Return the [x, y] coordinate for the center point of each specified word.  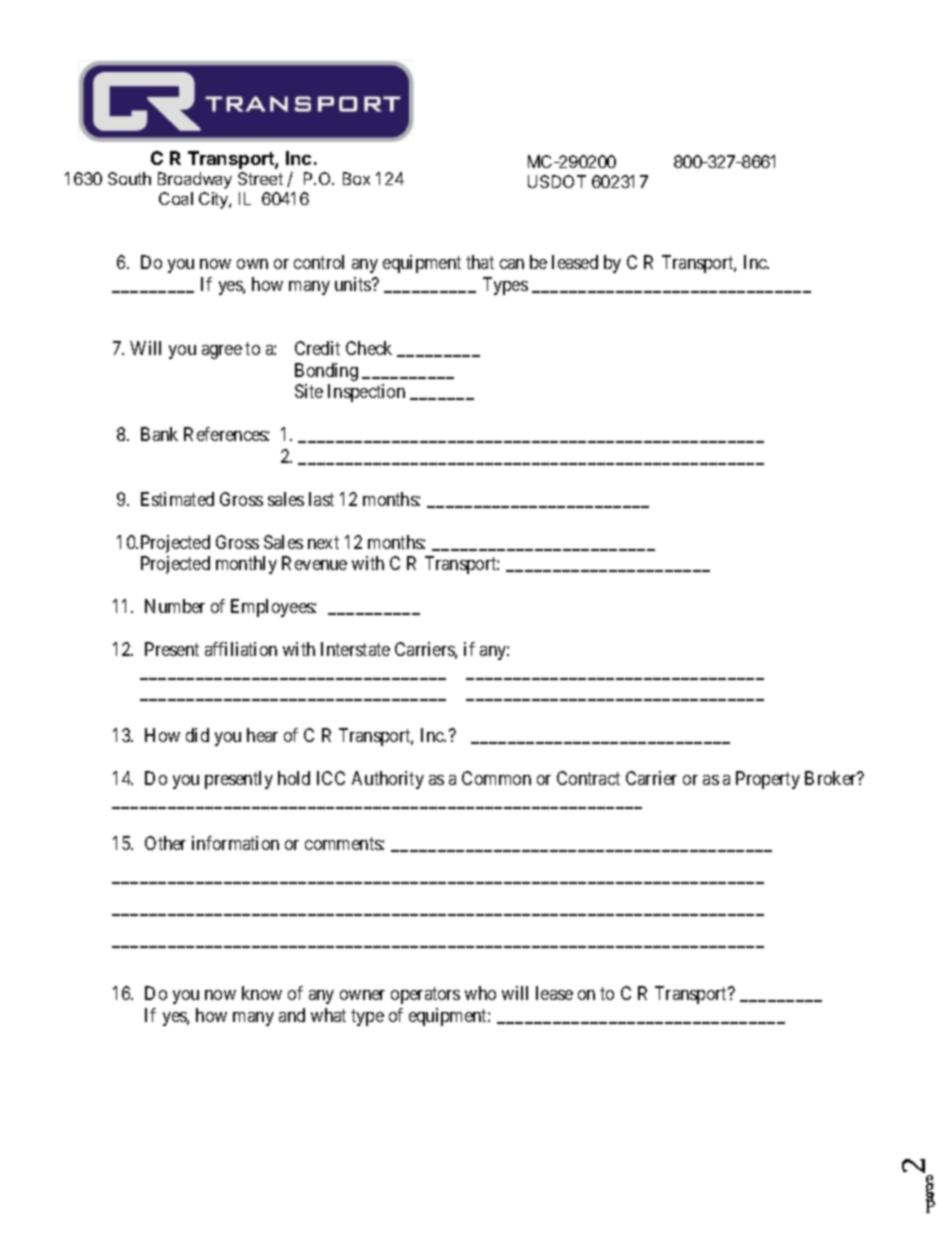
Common [496, 778]
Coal [176, 198]
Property [768, 780]
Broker [832, 778]
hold [294, 778]
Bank [159, 434]
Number [175, 606]
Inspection [366, 393]
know [262, 993]
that [480, 262]
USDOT [557, 181]
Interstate [355, 649]
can [512, 264]
